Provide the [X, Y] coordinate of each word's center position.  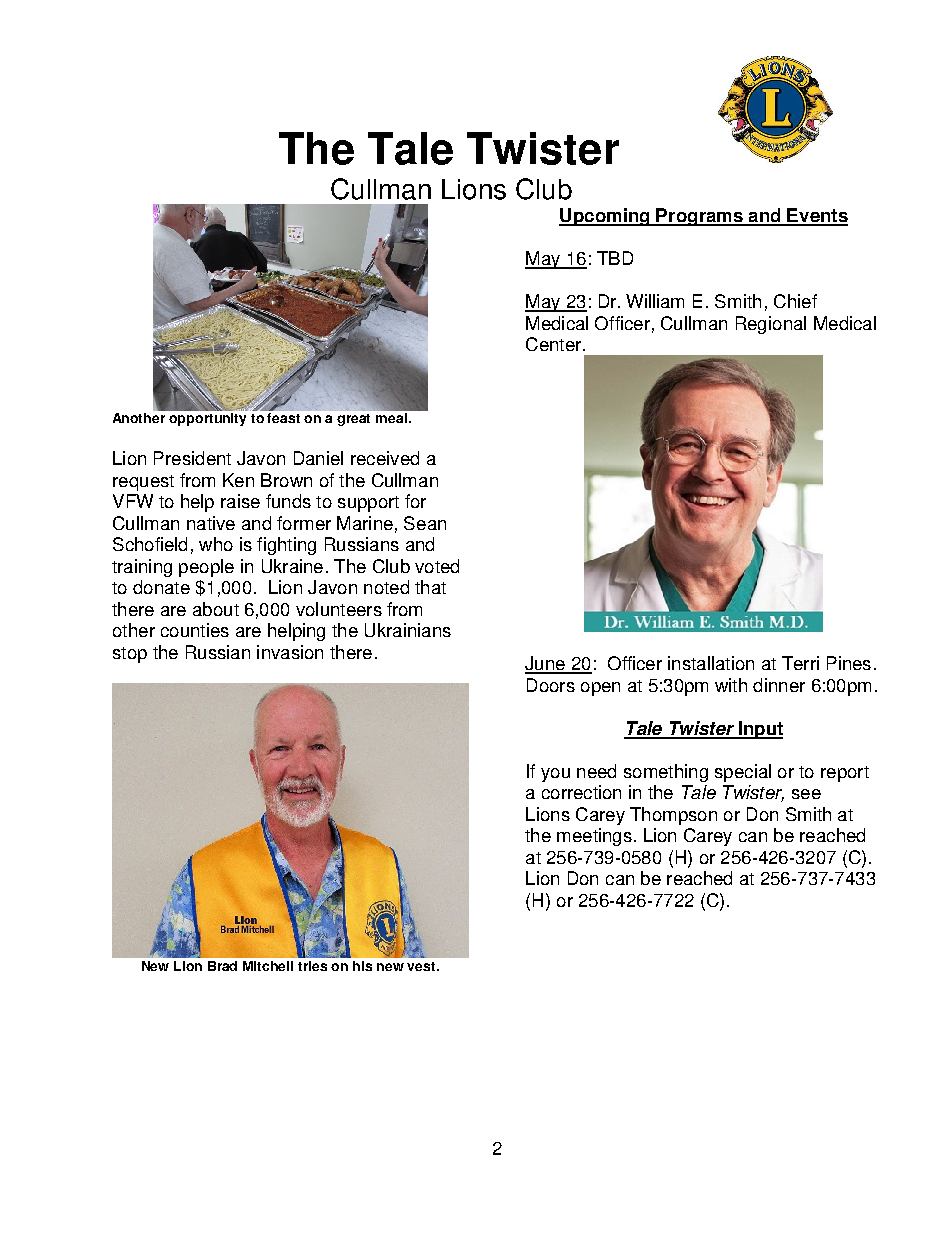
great [353, 420]
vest [422, 966]
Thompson [673, 816]
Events [817, 216]
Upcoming [605, 217]
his [362, 966]
